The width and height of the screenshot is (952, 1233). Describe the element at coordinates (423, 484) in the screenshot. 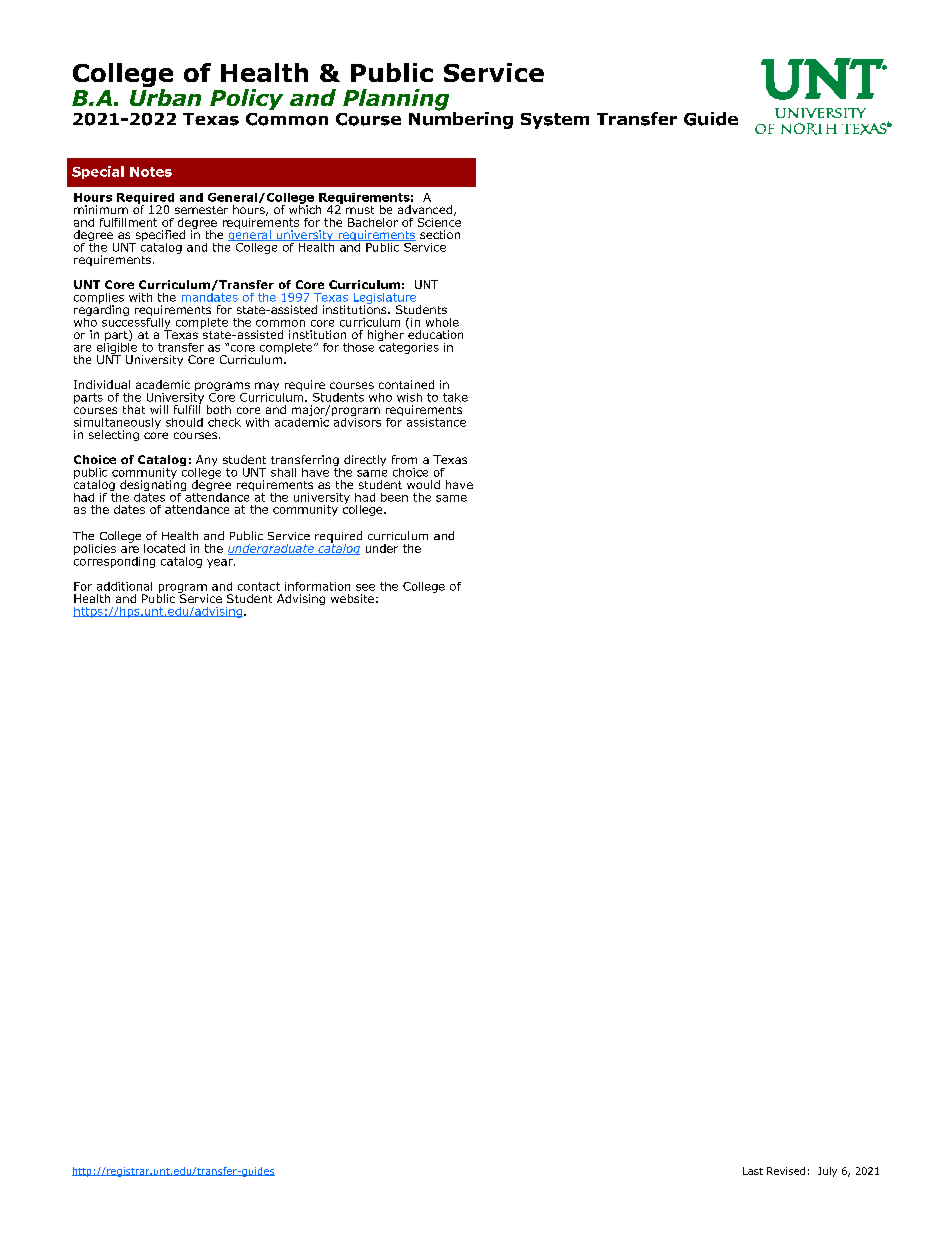

I see `would` at that location.
